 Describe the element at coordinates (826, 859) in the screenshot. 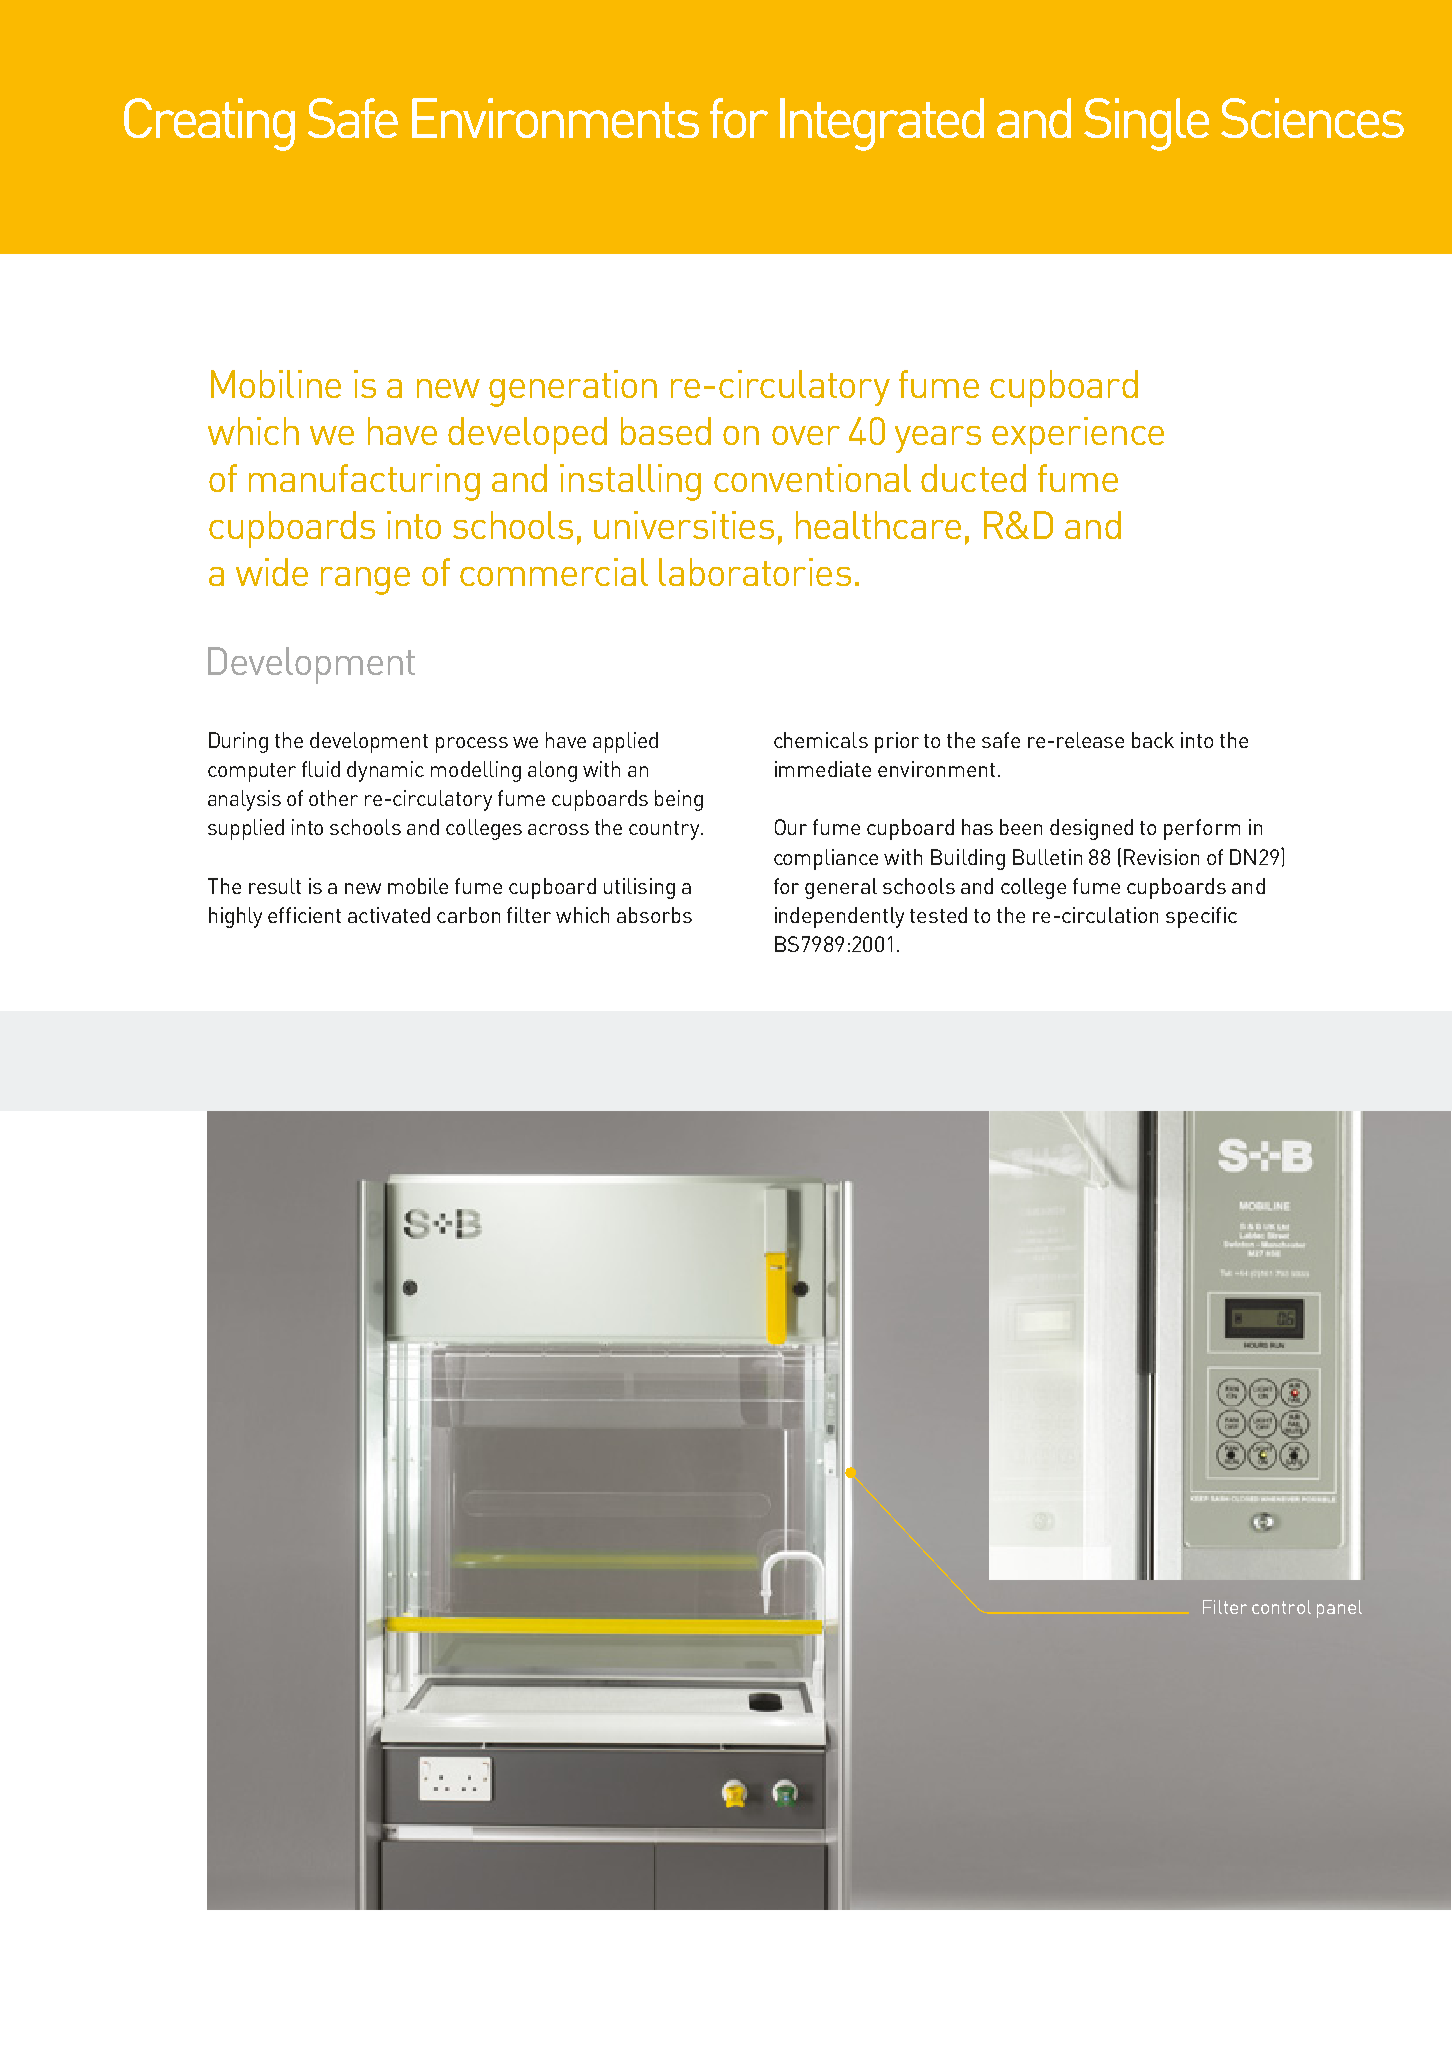

I see `compliance` at that location.
